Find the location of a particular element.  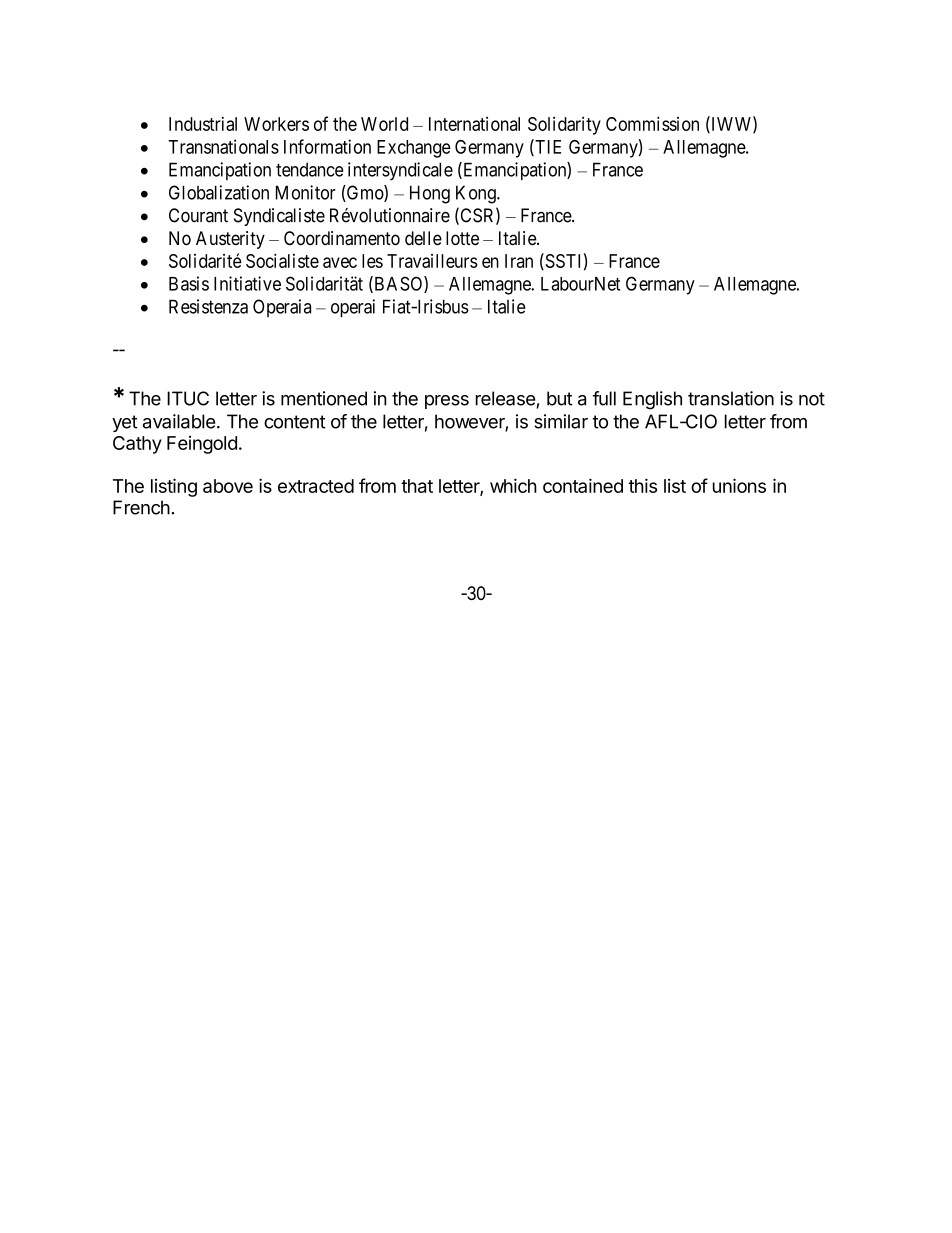

translation is located at coordinates (731, 398).
